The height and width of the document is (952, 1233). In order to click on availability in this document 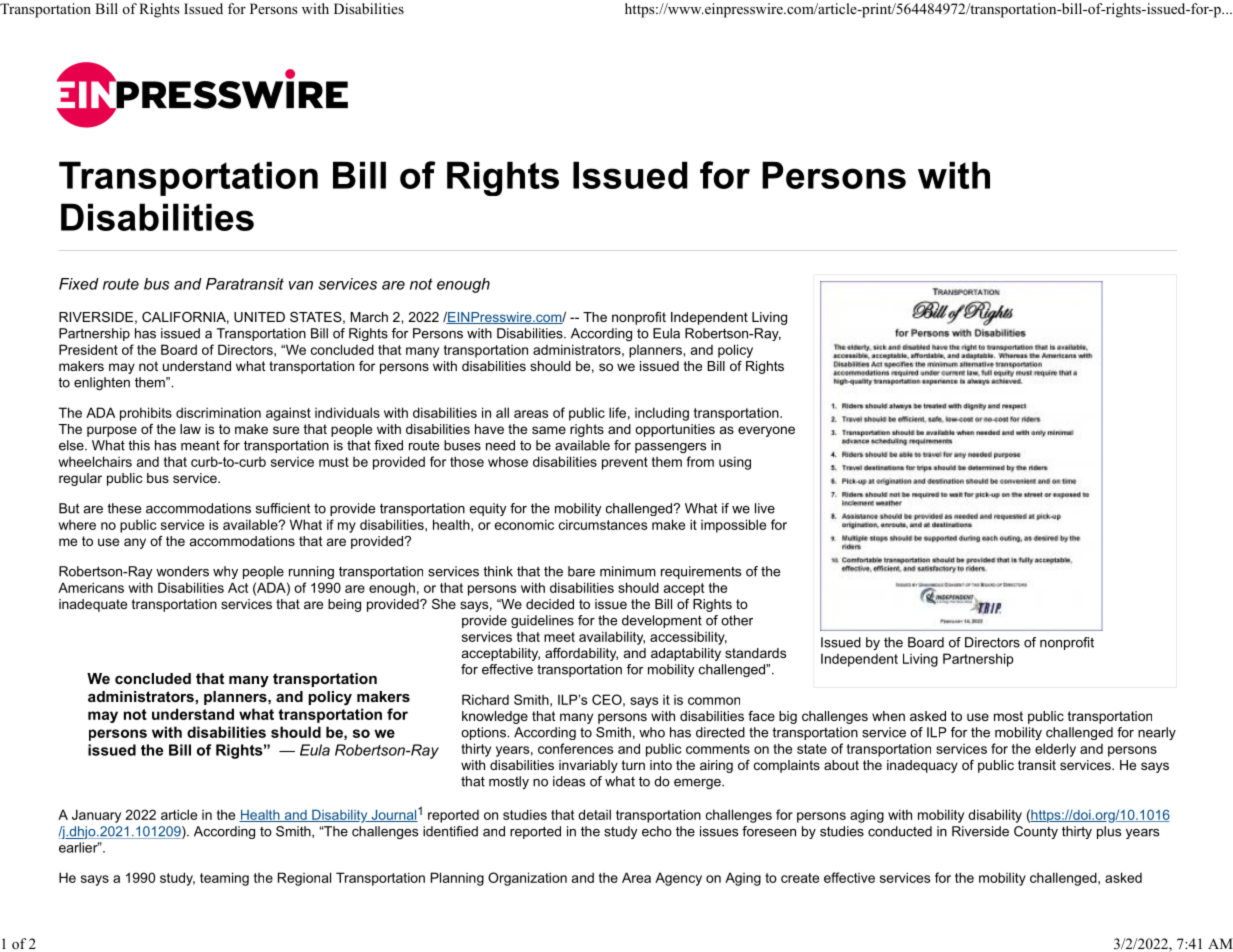, I will do `click(612, 638)`.
